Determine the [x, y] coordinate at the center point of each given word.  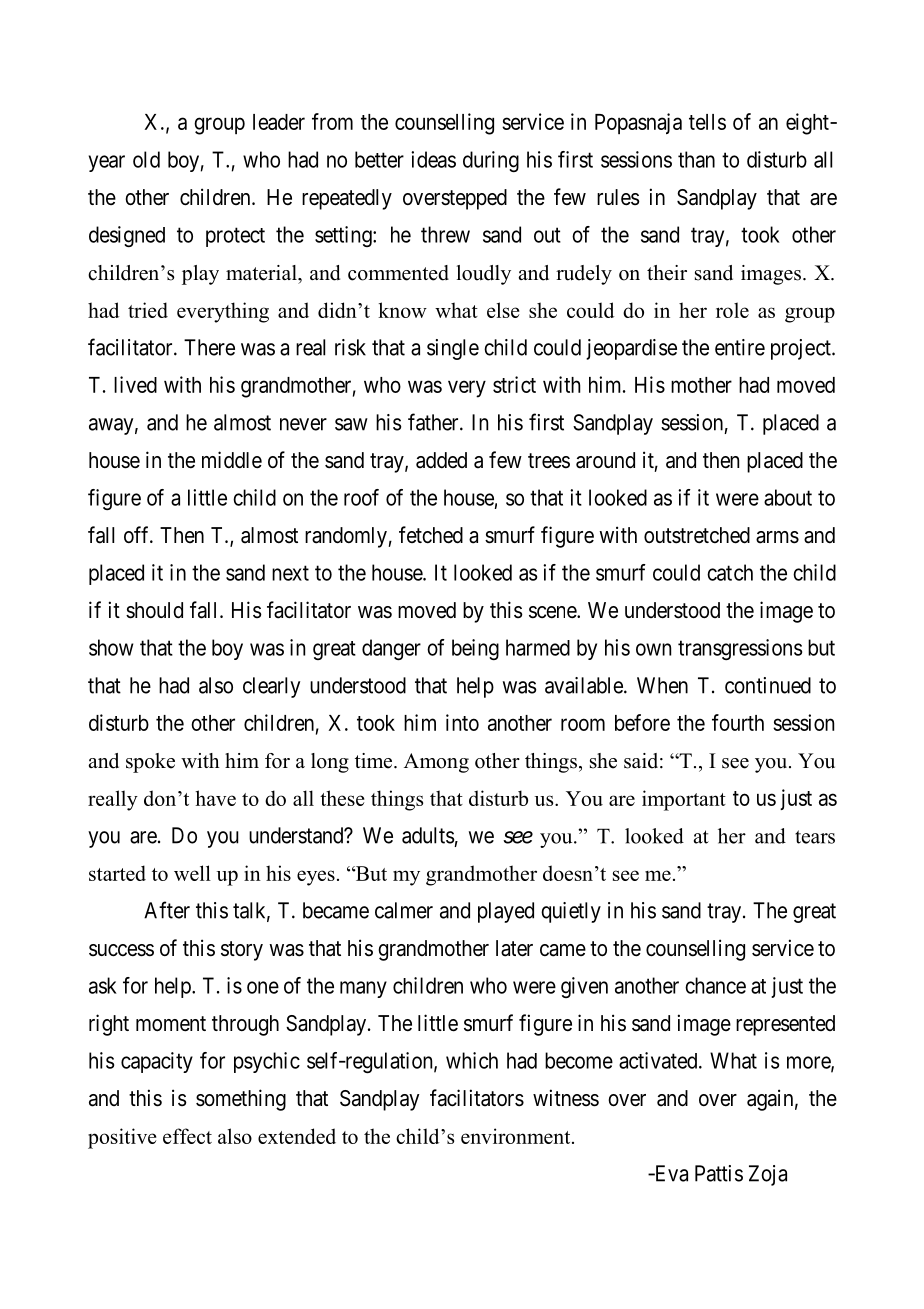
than [696, 159]
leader [279, 122]
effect [187, 1136]
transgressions [740, 649]
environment [517, 1136]
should [154, 610]
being [475, 649]
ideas [433, 159]
